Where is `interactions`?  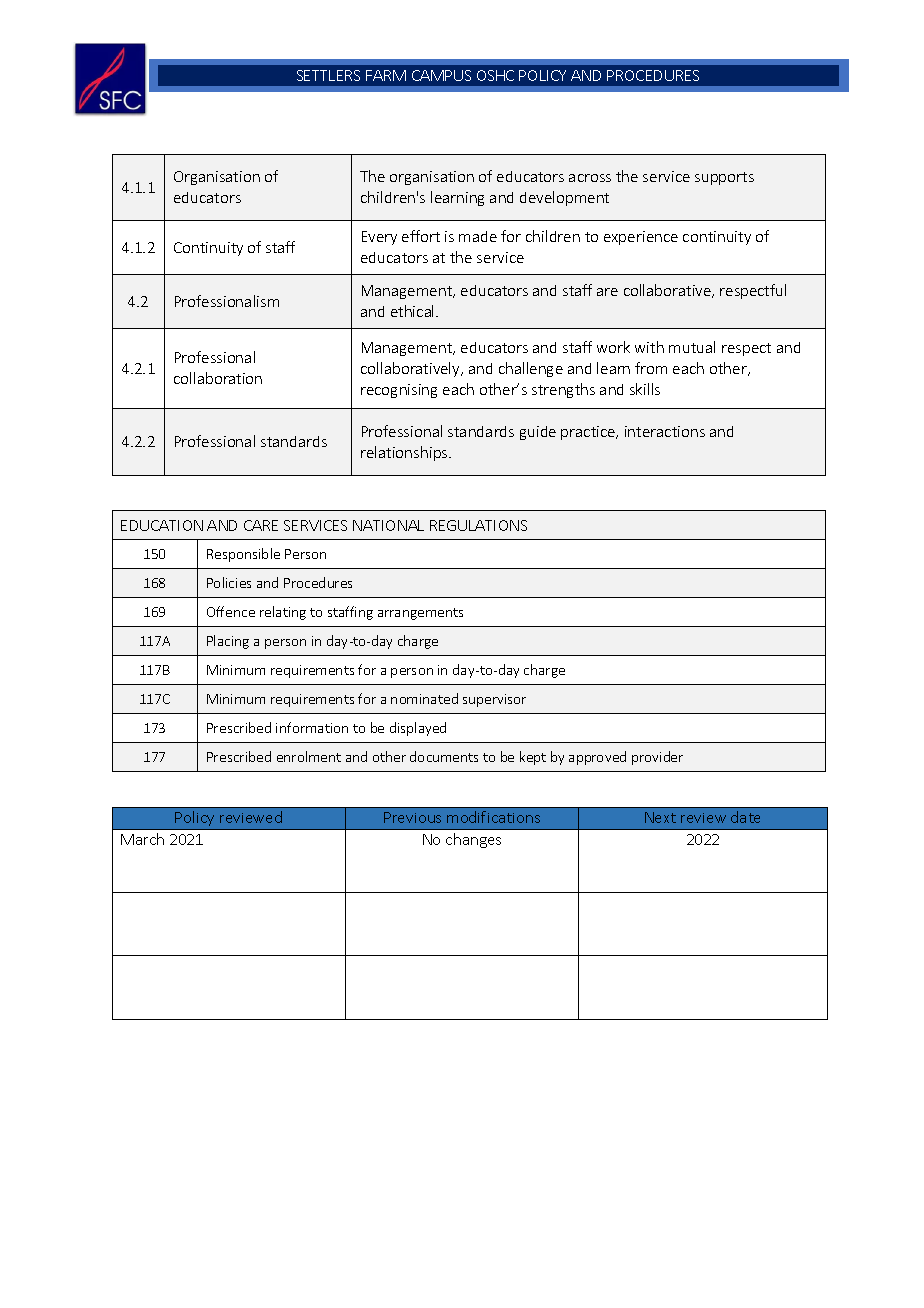
interactions is located at coordinates (665, 431).
